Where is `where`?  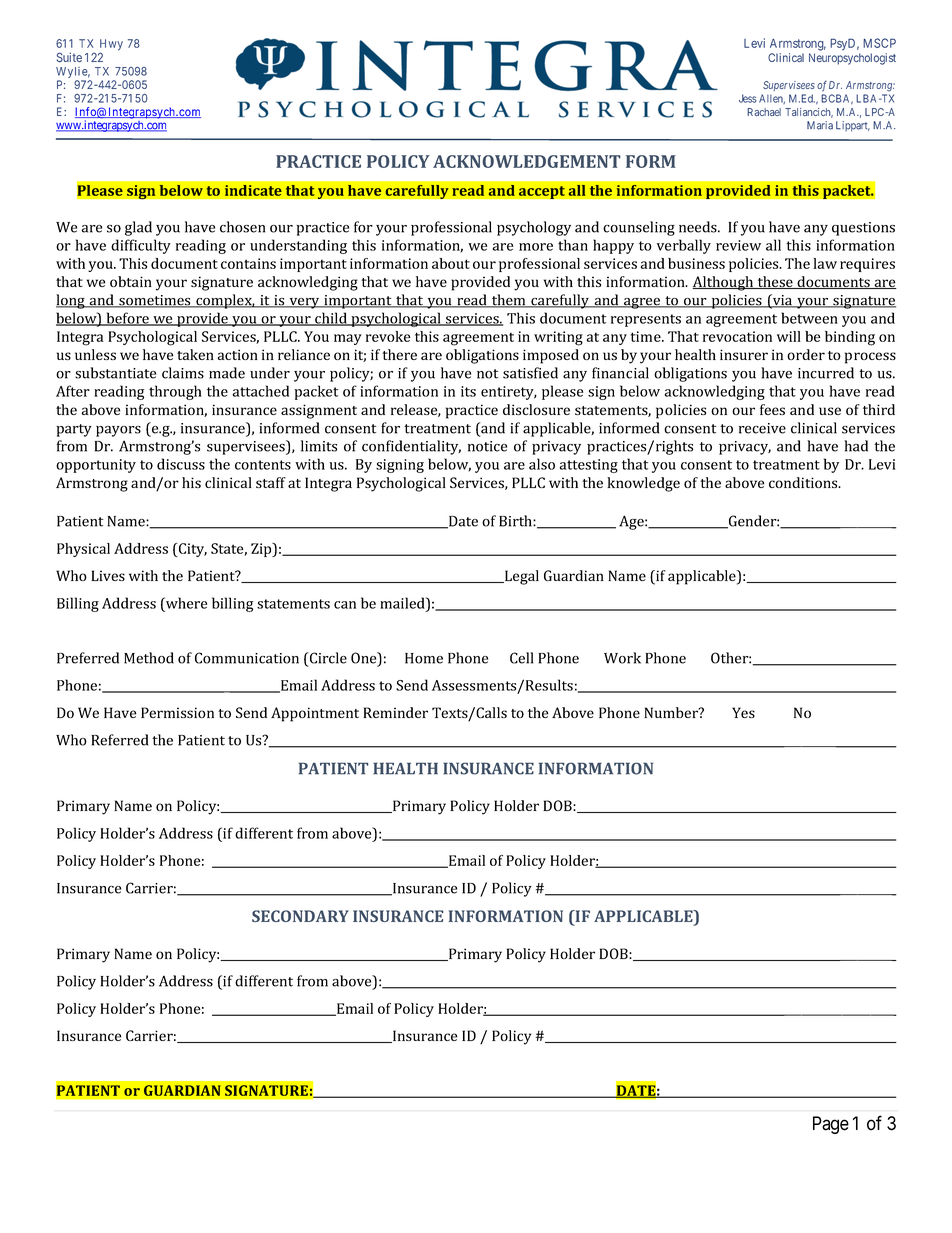 where is located at coordinates (185, 603).
